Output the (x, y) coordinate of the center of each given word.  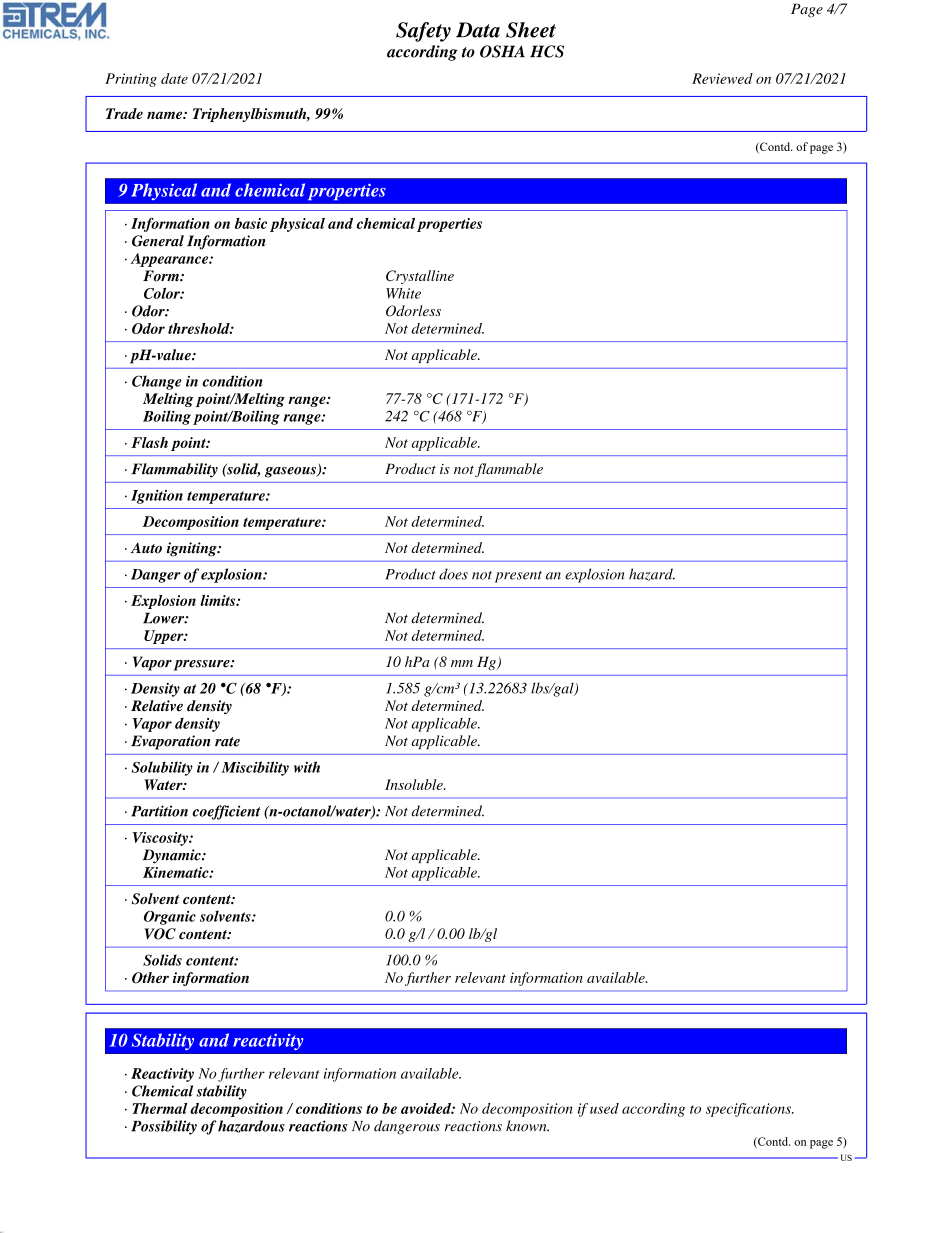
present (518, 577)
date (174, 78)
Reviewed (722, 78)
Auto (146, 548)
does (453, 574)
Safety (423, 32)
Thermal (159, 1108)
